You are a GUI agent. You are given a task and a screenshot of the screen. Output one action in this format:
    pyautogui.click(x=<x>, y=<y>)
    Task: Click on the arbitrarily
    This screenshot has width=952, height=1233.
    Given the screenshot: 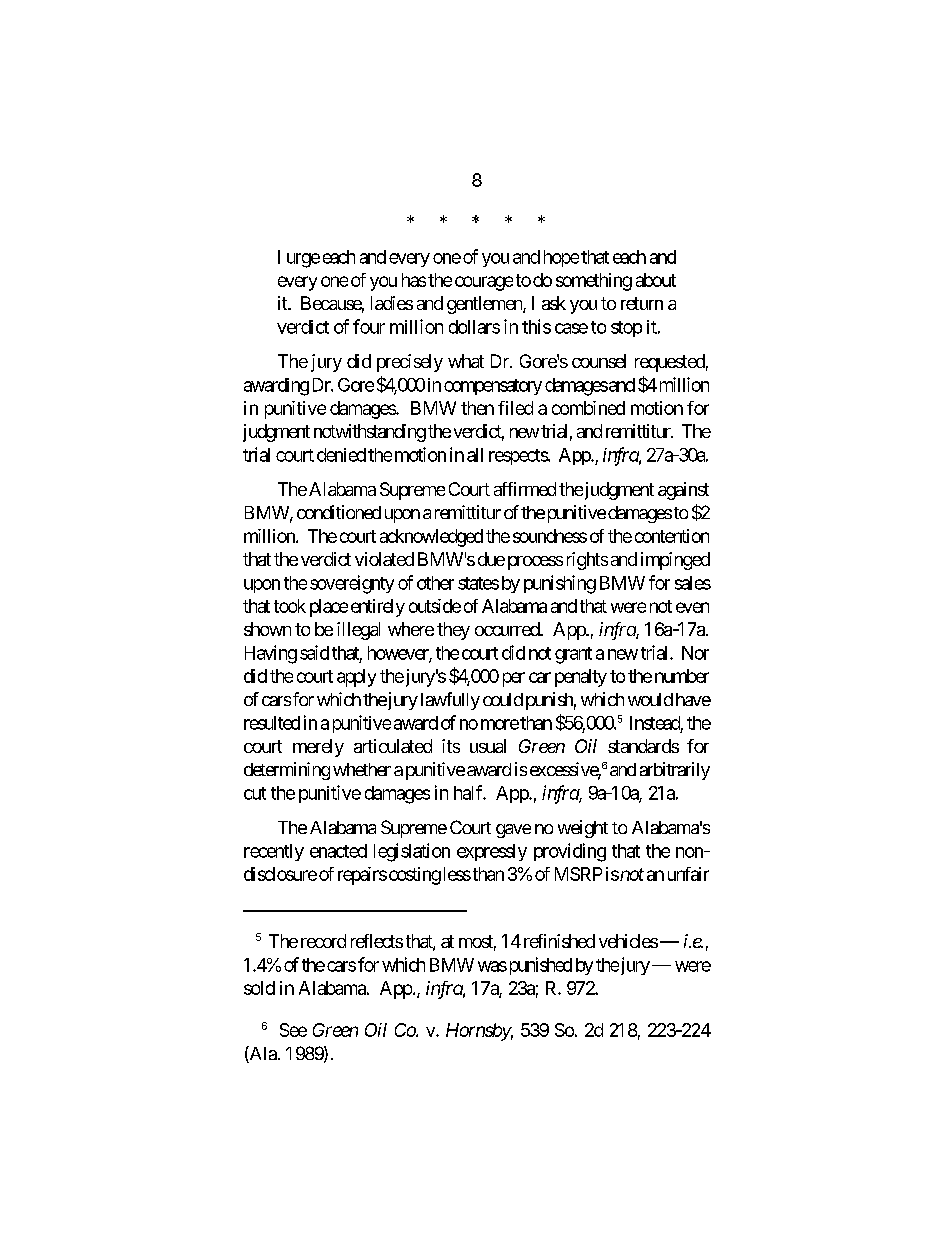 What is the action you would take?
    pyautogui.click(x=675, y=771)
